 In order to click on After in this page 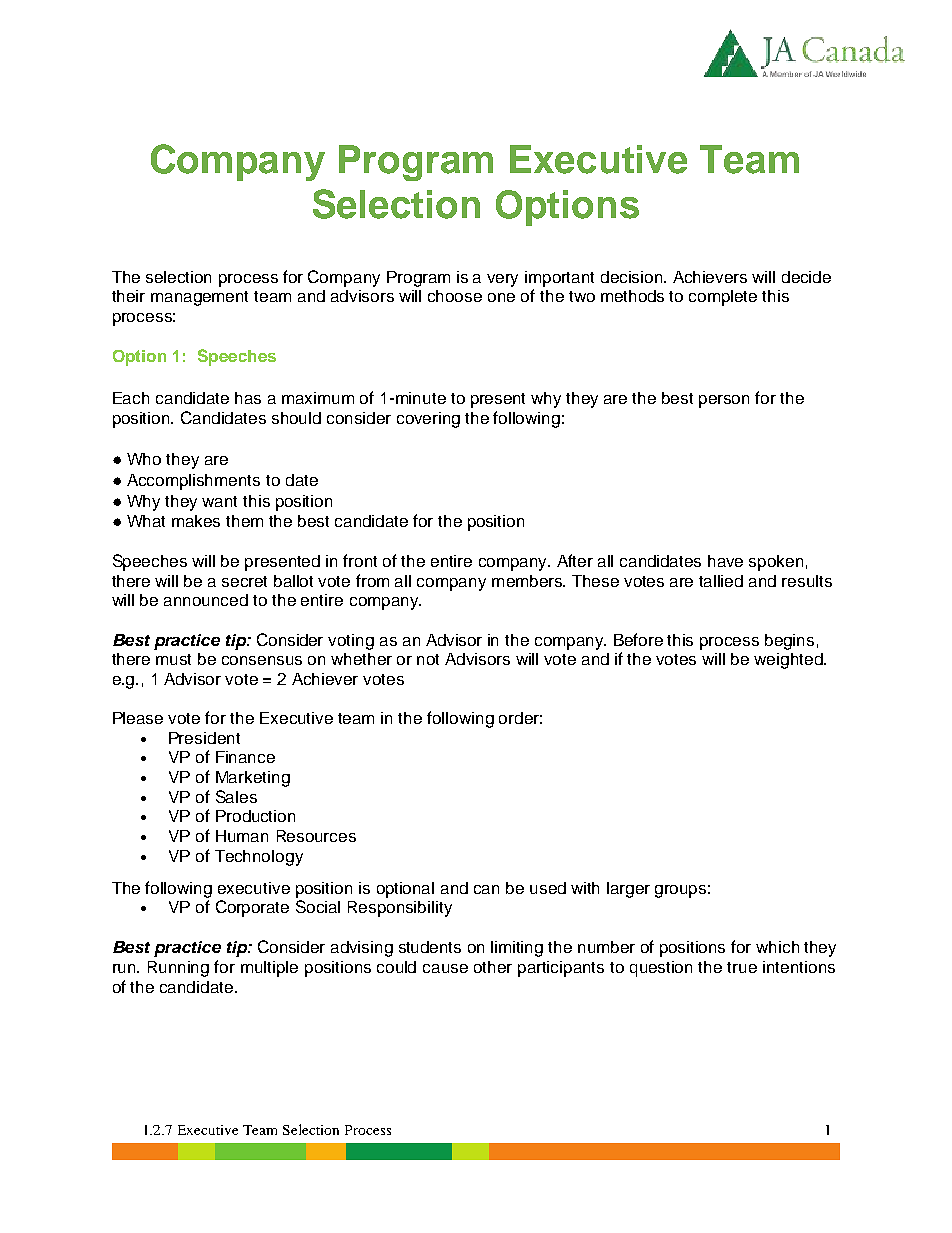, I will do `click(575, 560)`.
